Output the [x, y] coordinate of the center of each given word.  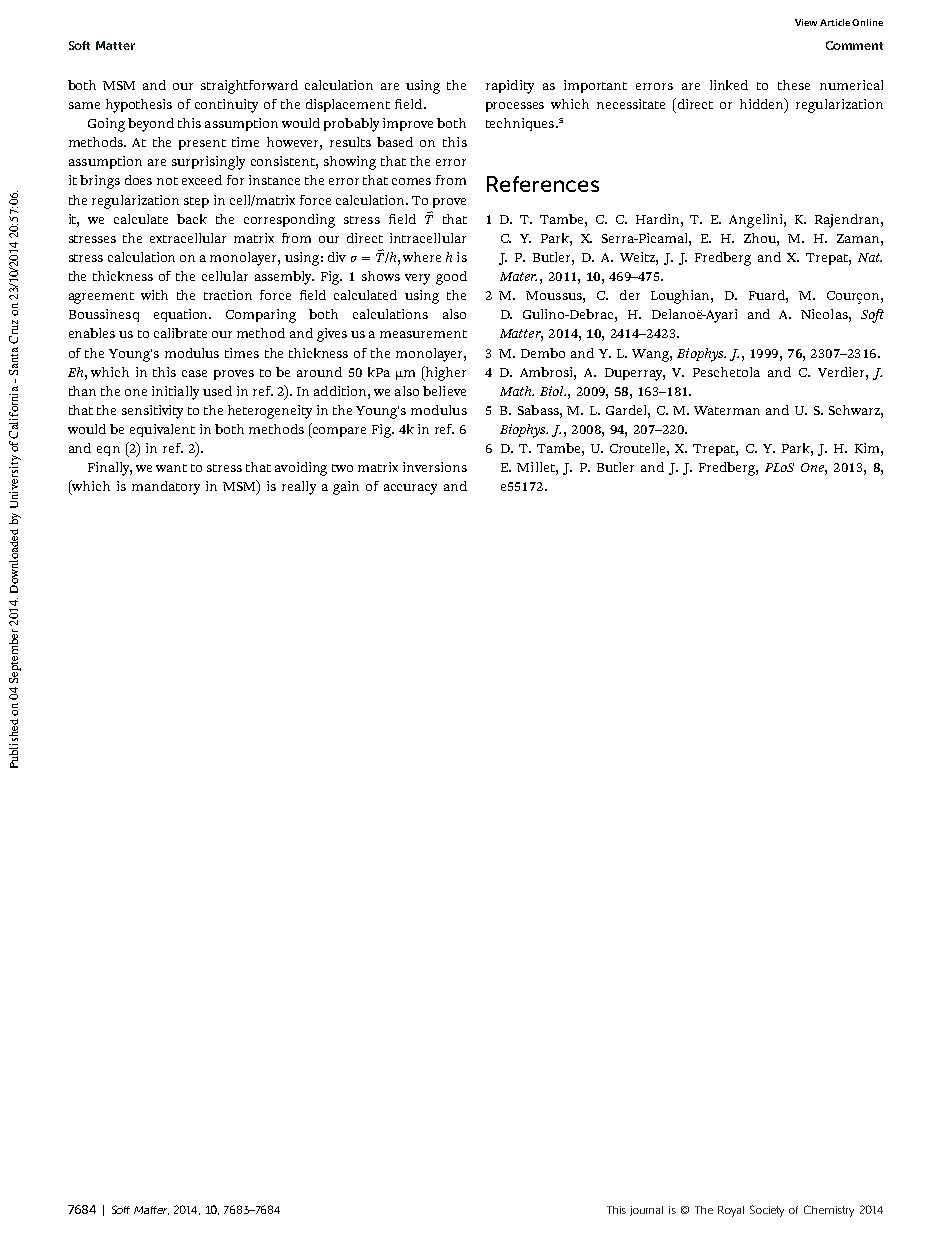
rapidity [510, 87]
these [794, 85]
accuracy [410, 489]
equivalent [162, 430]
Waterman [727, 410]
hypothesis [139, 106]
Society [767, 1211]
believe [444, 391]
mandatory [166, 488]
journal [646, 1211]
